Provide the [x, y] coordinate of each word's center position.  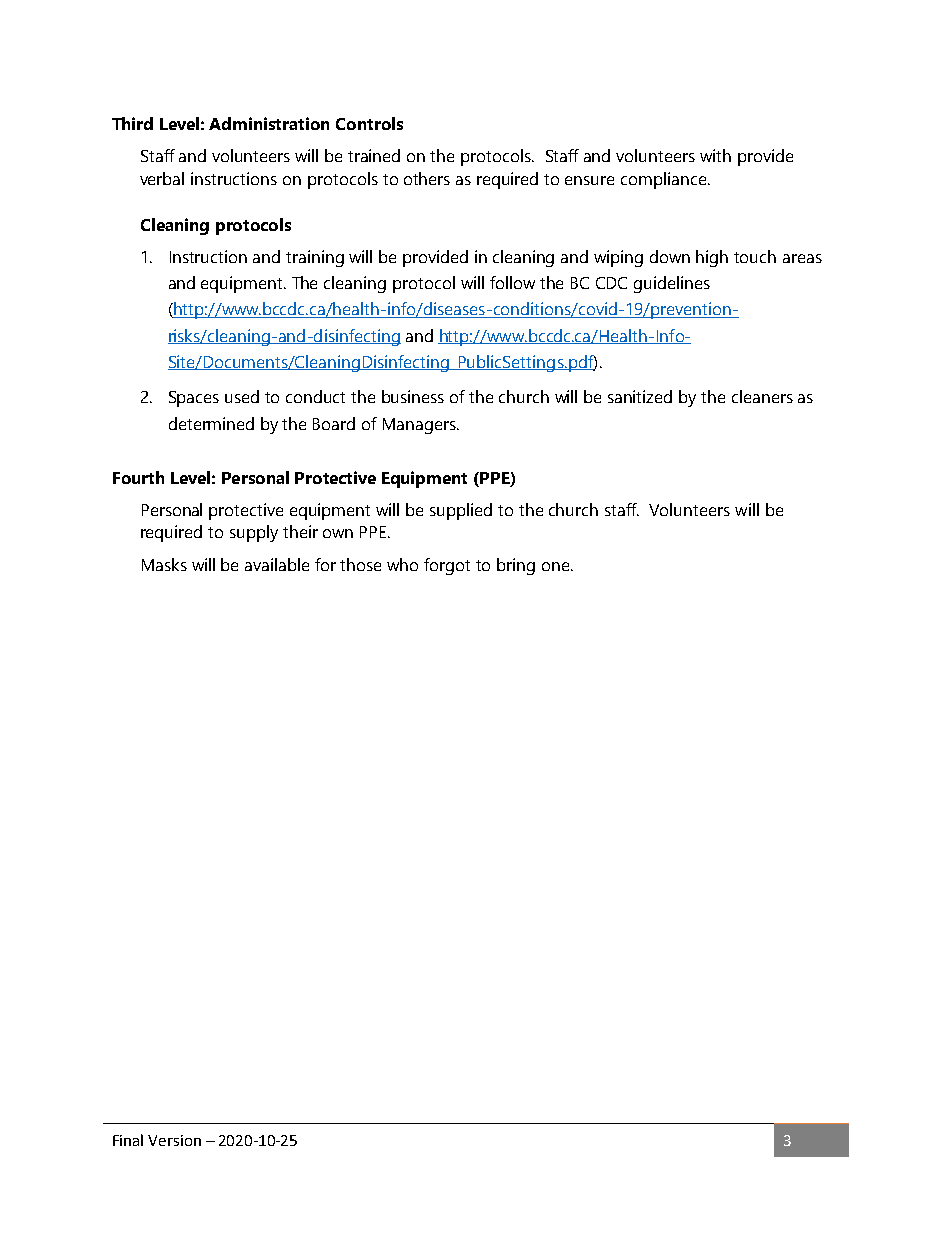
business [413, 396]
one [557, 566]
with [715, 155]
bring [516, 566]
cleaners [762, 396]
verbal [162, 178]
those [360, 564]
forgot [447, 566]
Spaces [194, 399]
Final [128, 1140]
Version [174, 1140]
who [402, 564]
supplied [461, 511]
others [427, 178]
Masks [164, 564]
